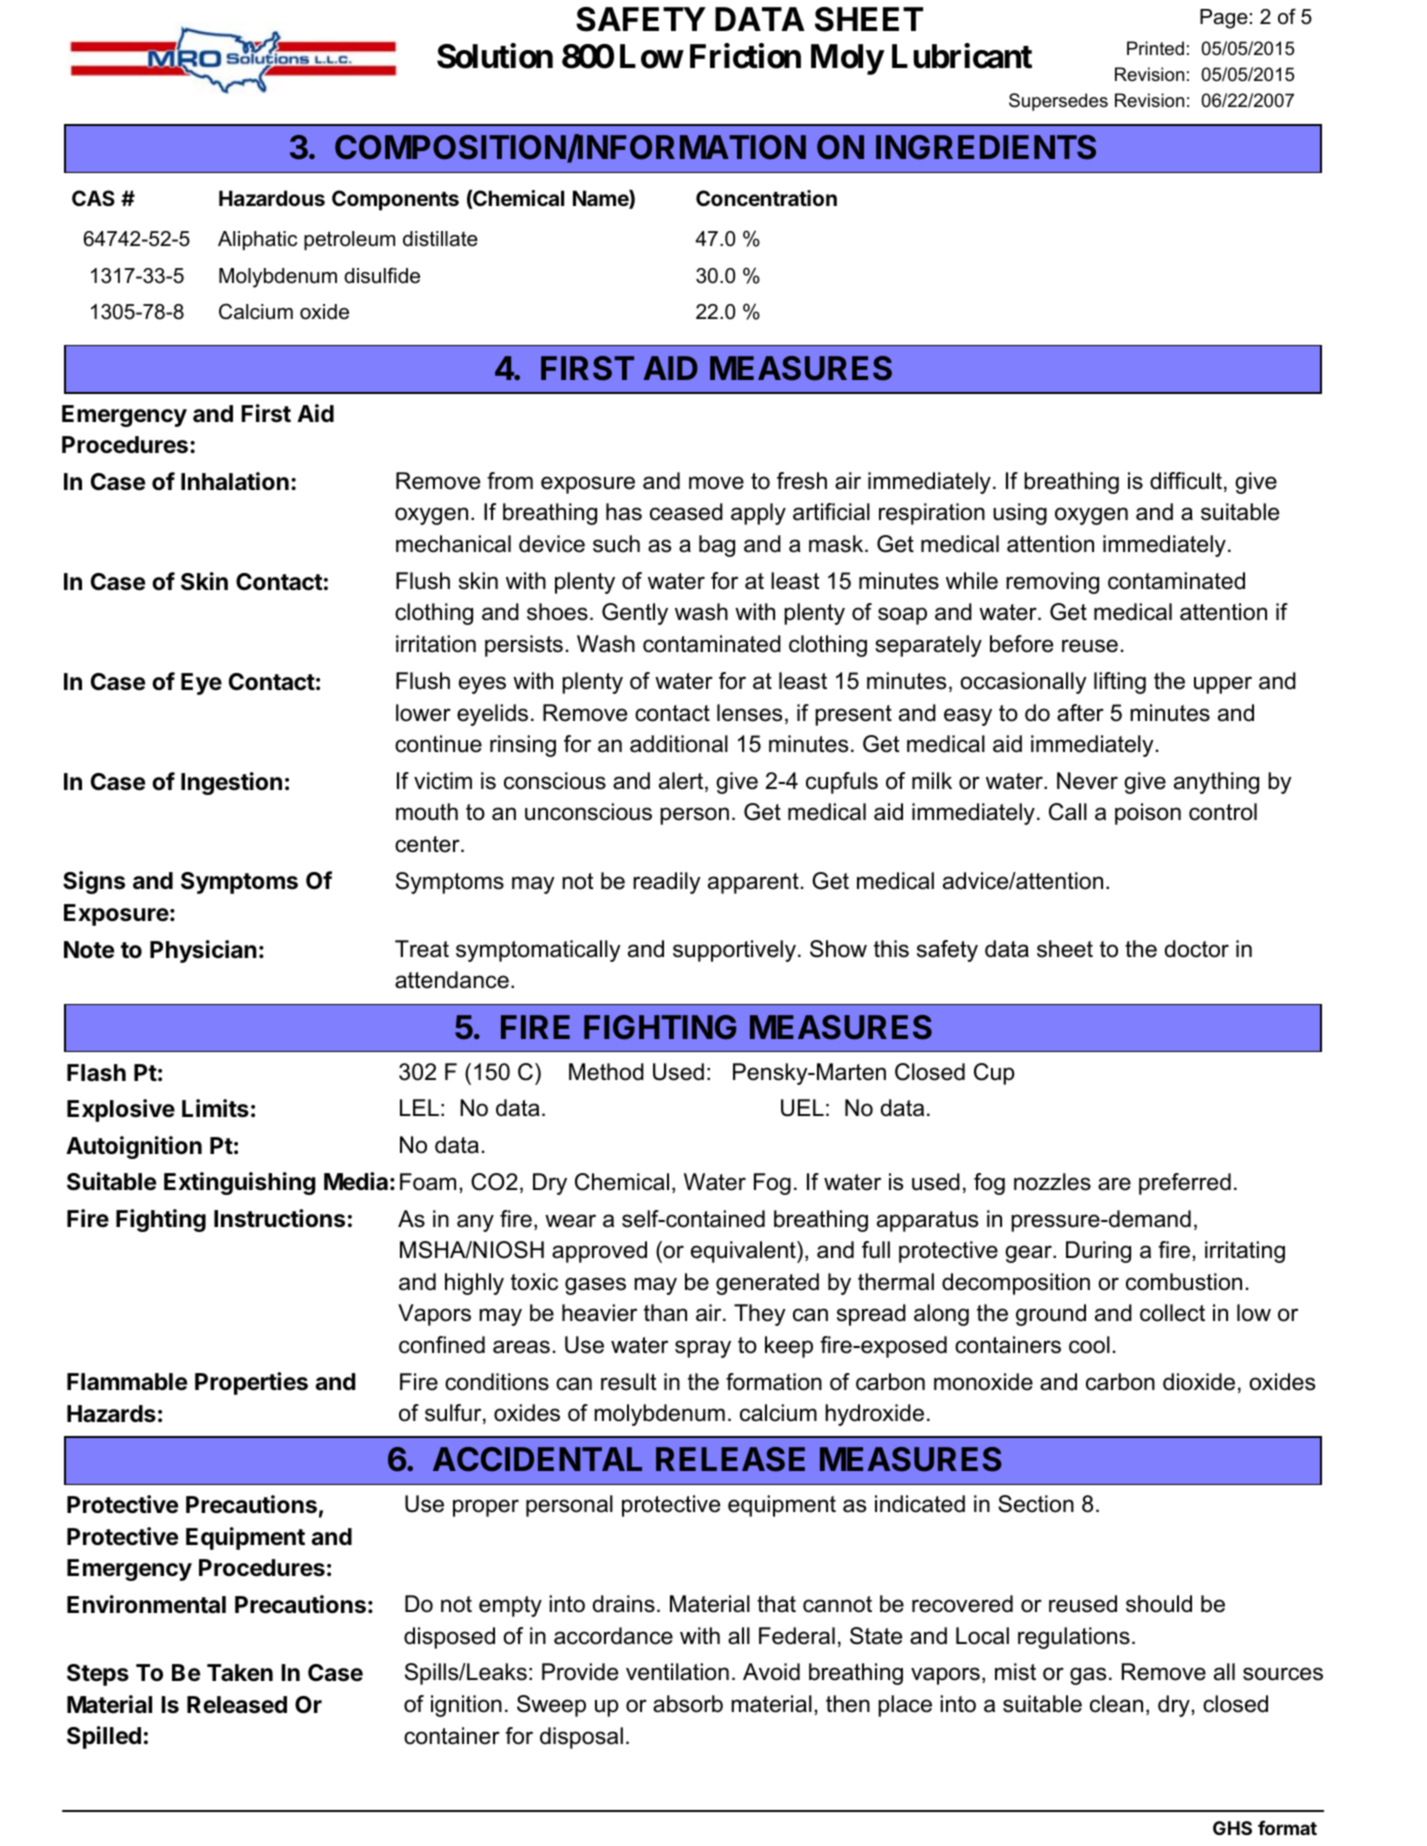  Describe the element at coordinates (688, 1704) in the screenshot. I see `absorb` at that location.
